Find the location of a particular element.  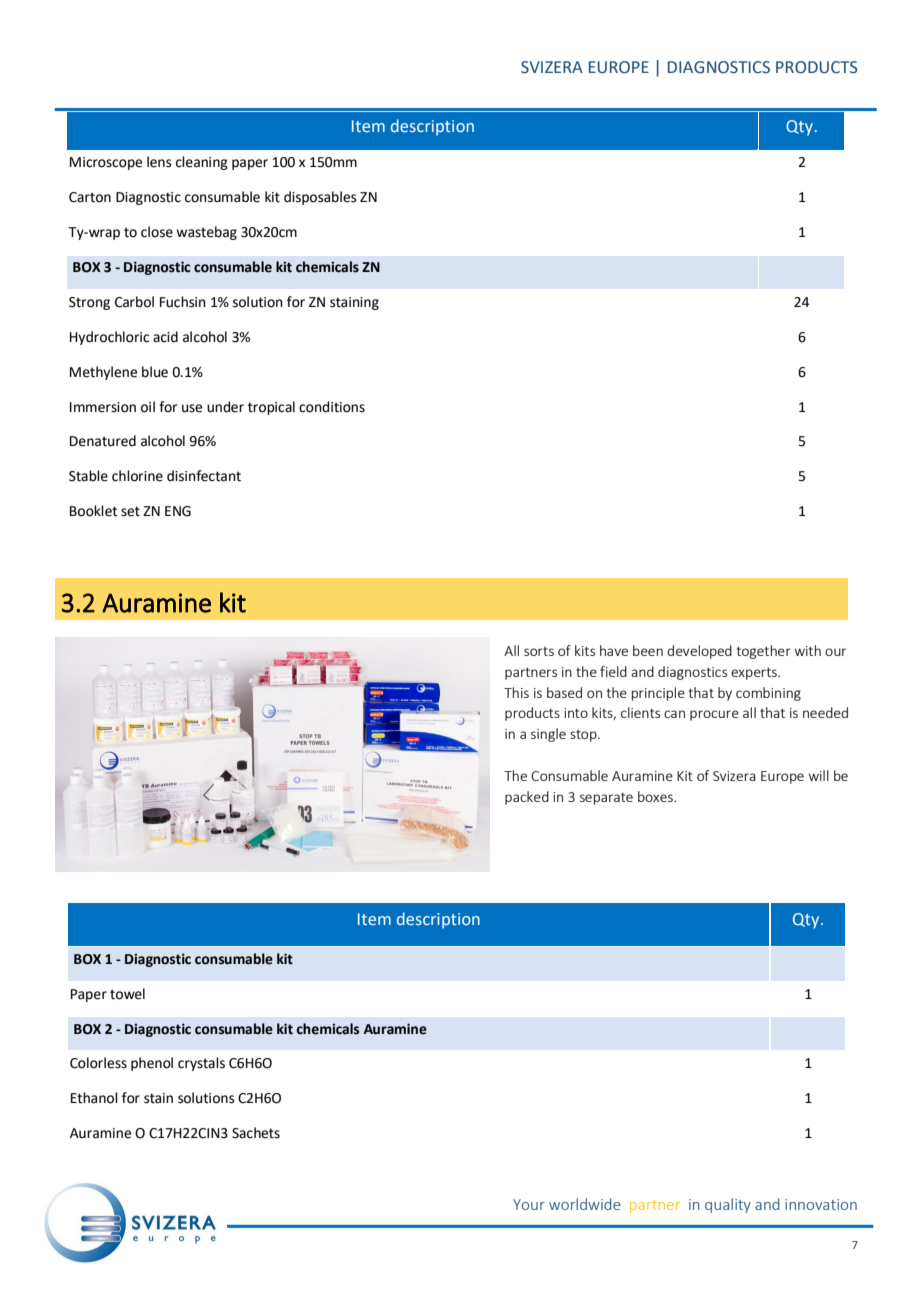

lens is located at coordinates (159, 162).
